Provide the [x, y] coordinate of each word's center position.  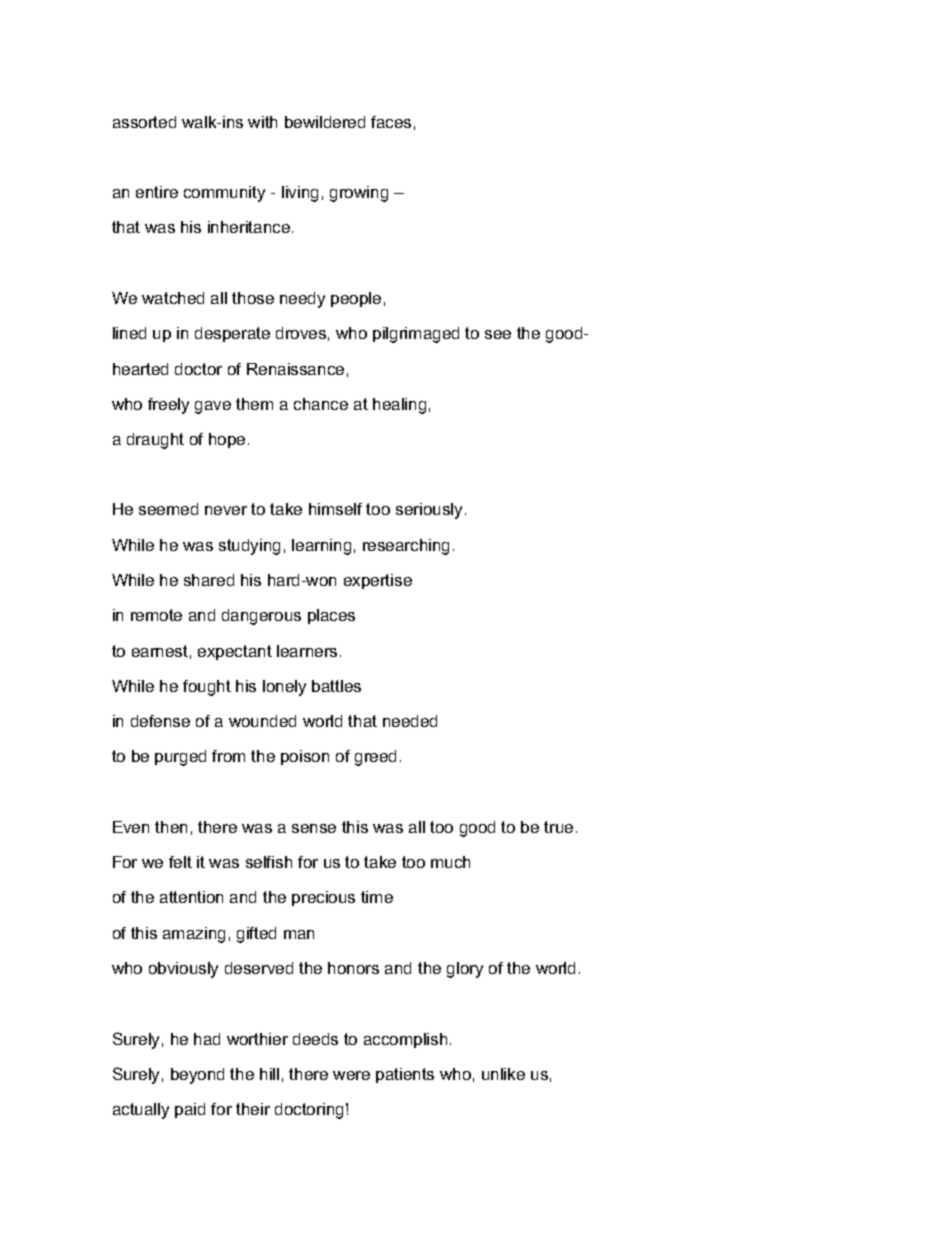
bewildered [325, 122]
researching [406, 547]
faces [391, 122]
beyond [197, 1076]
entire [157, 192]
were [351, 1075]
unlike [503, 1074]
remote [156, 615]
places [331, 616]
